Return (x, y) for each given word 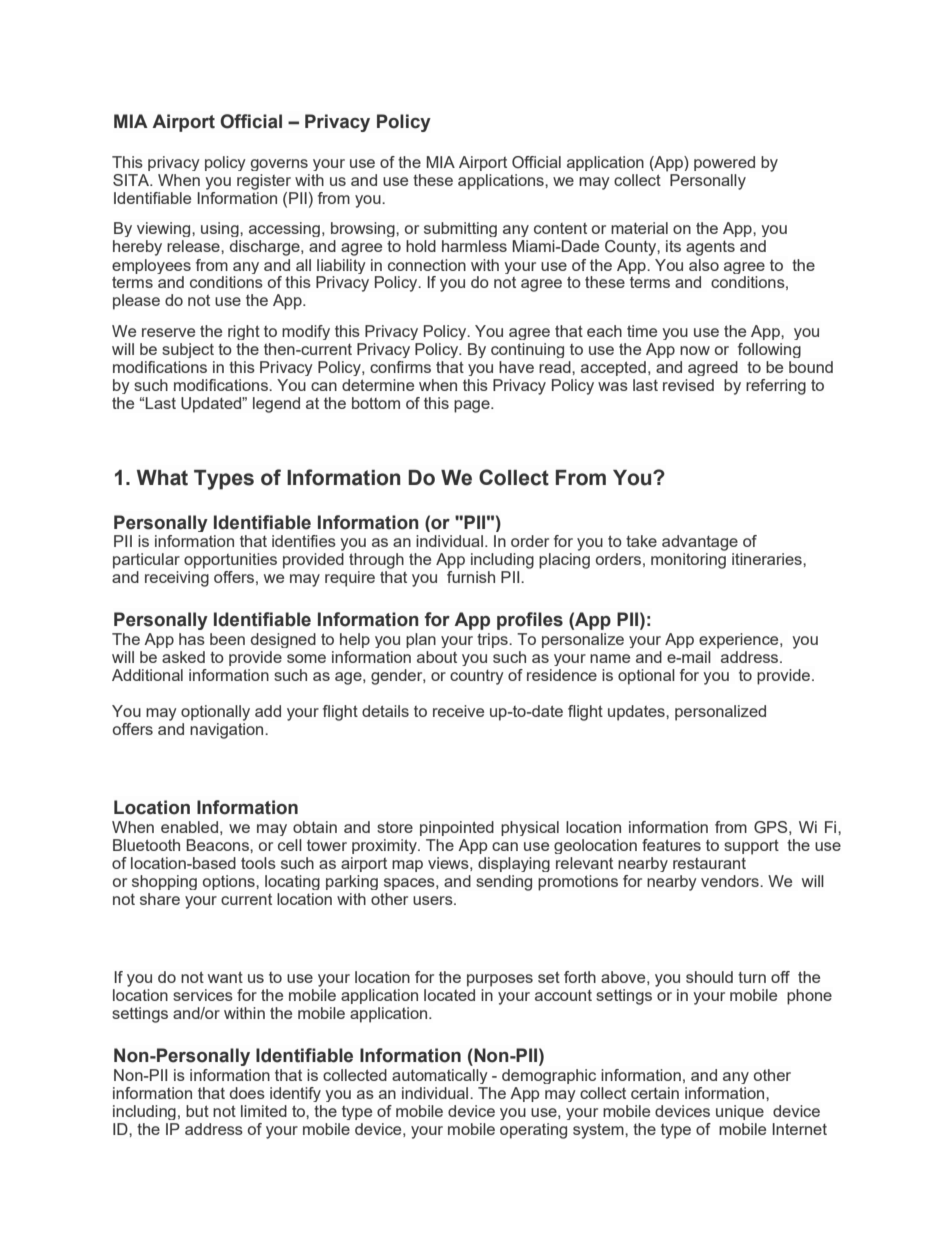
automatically (440, 1076)
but (197, 1111)
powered (724, 163)
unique (740, 1112)
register (264, 182)
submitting (460, 229)
